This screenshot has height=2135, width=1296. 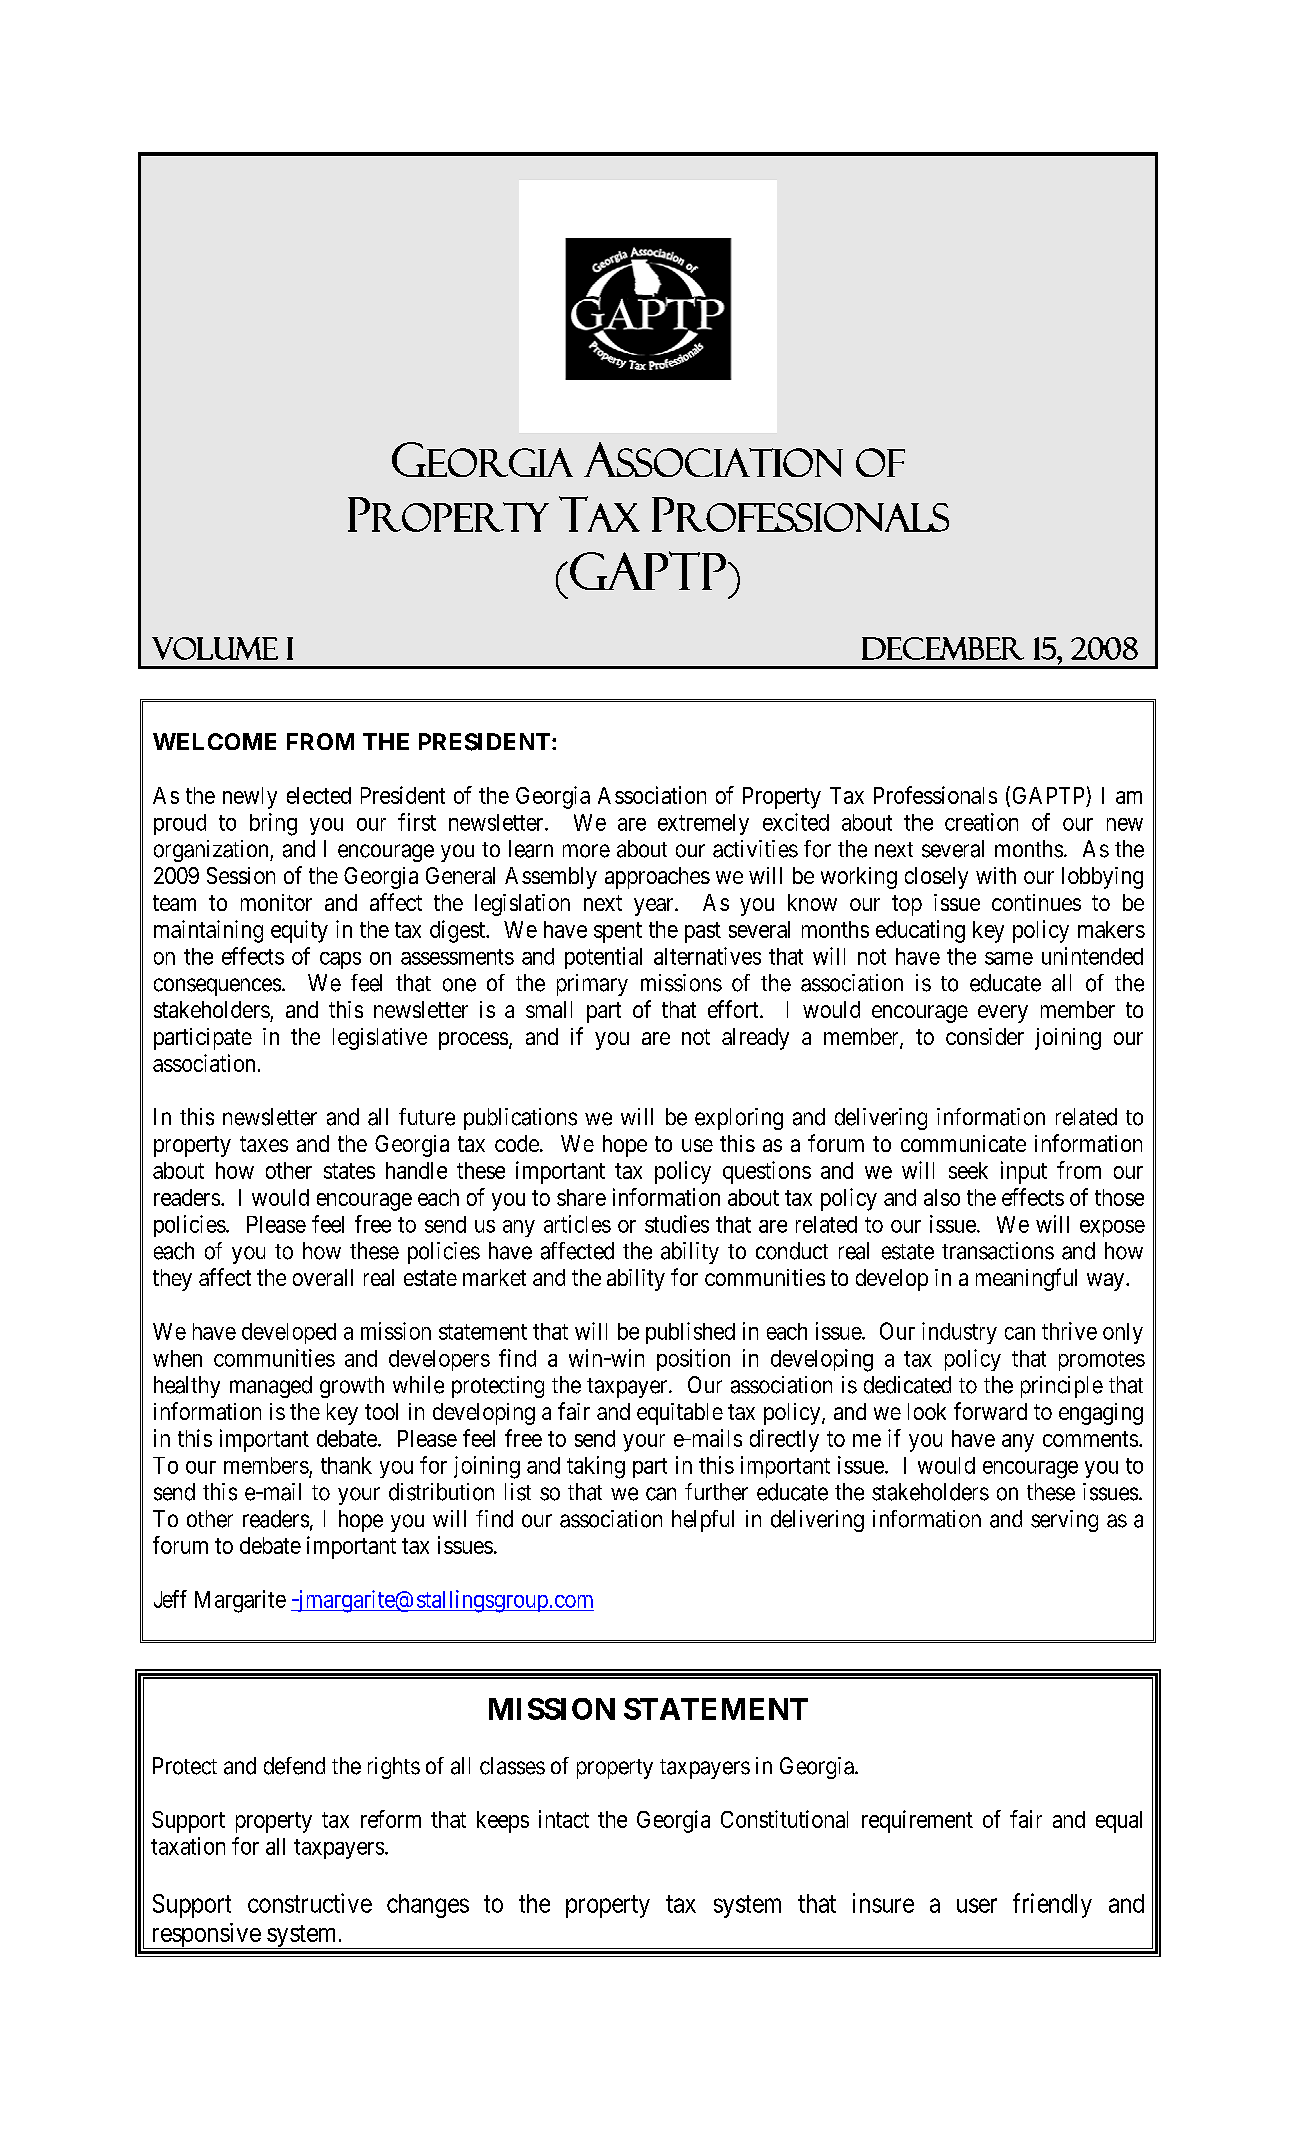 What do you see at coordinates (564, 1819) in the screenshot?
I see `intact` at bounding box center [564, 1819].
